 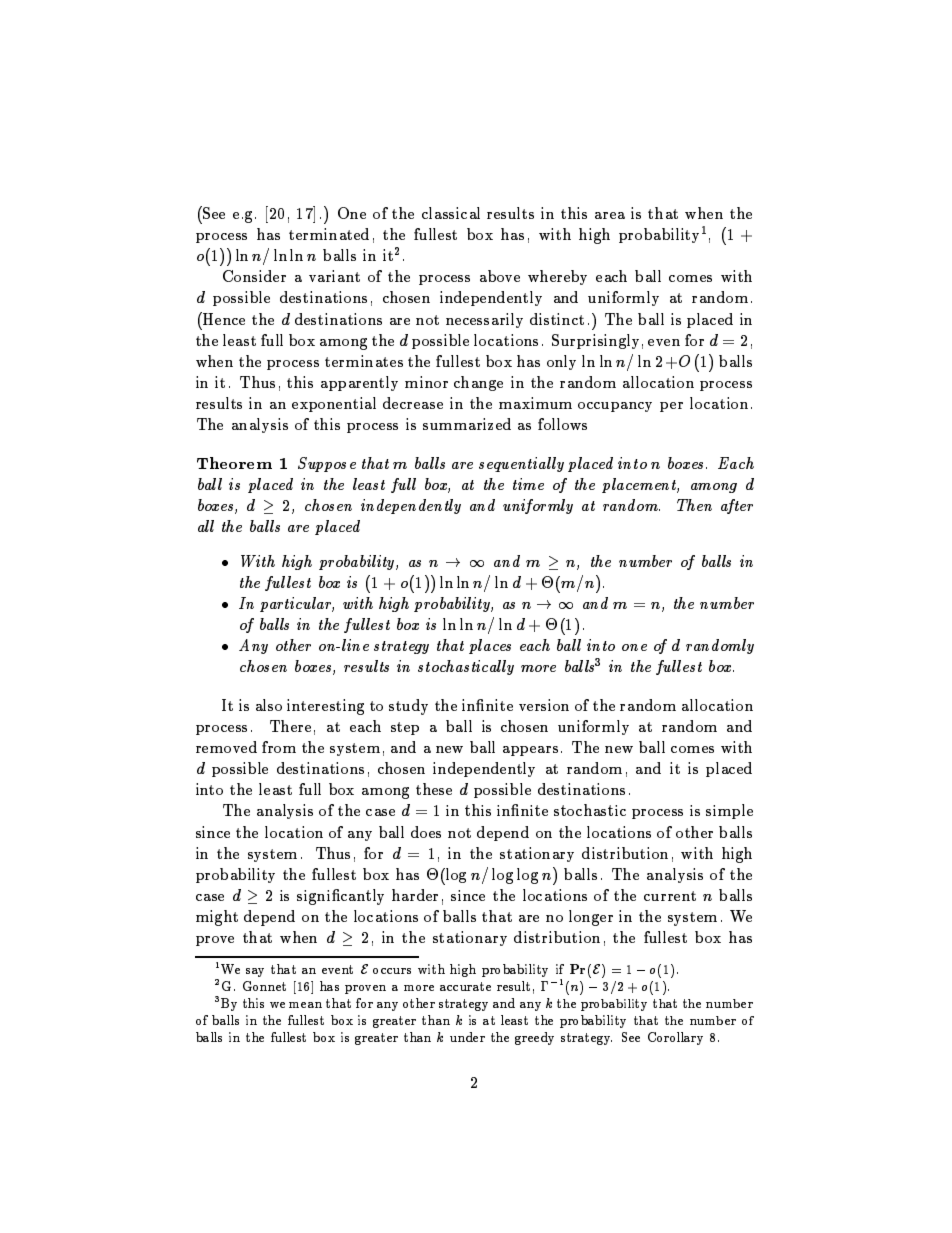 What do you see at coordinates (451, 213) in the page?
I see `classical` at bounding box center [451, 213].
